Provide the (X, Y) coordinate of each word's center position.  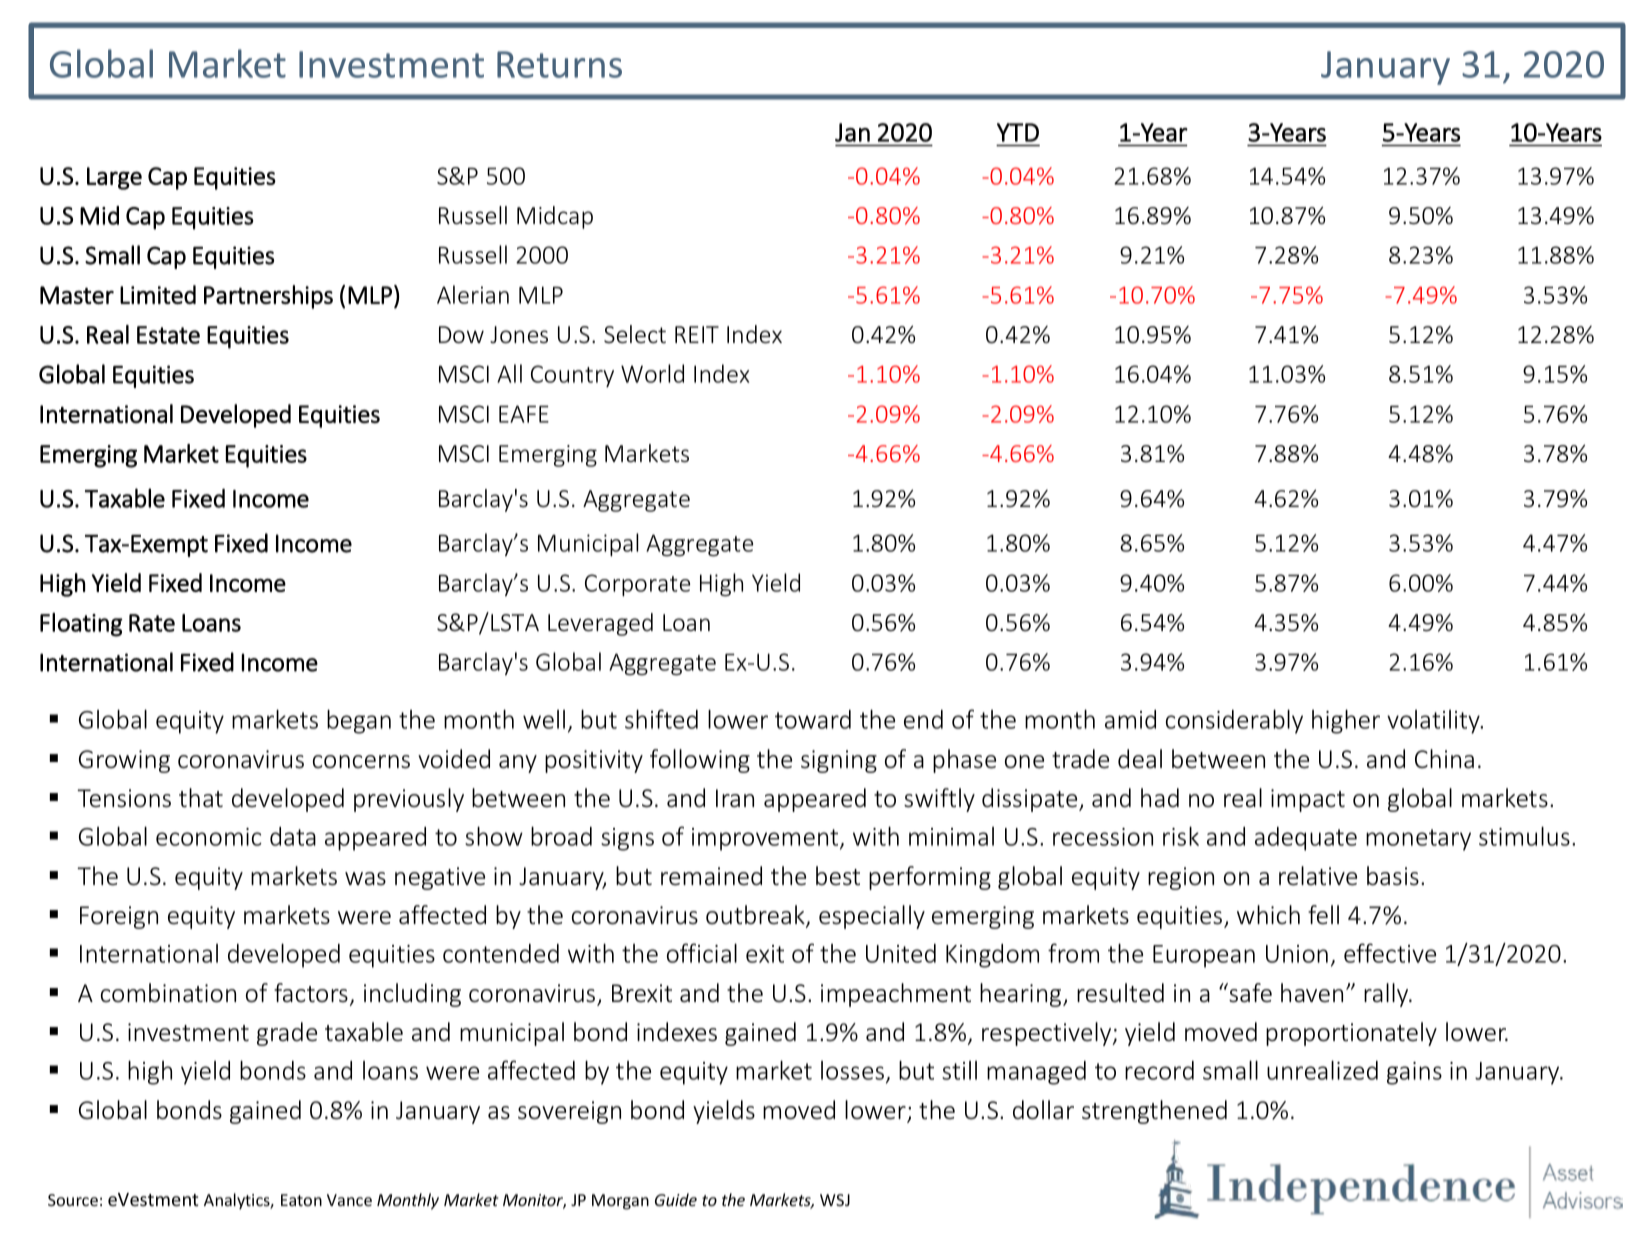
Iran (735, 798)
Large (114, 178)
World (652, 373)
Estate (168, 335)
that (201, 798)
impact (1308, 800)
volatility (1434, 722)
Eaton (301, 1200)
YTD (1018, 132)
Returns (559, 64)
